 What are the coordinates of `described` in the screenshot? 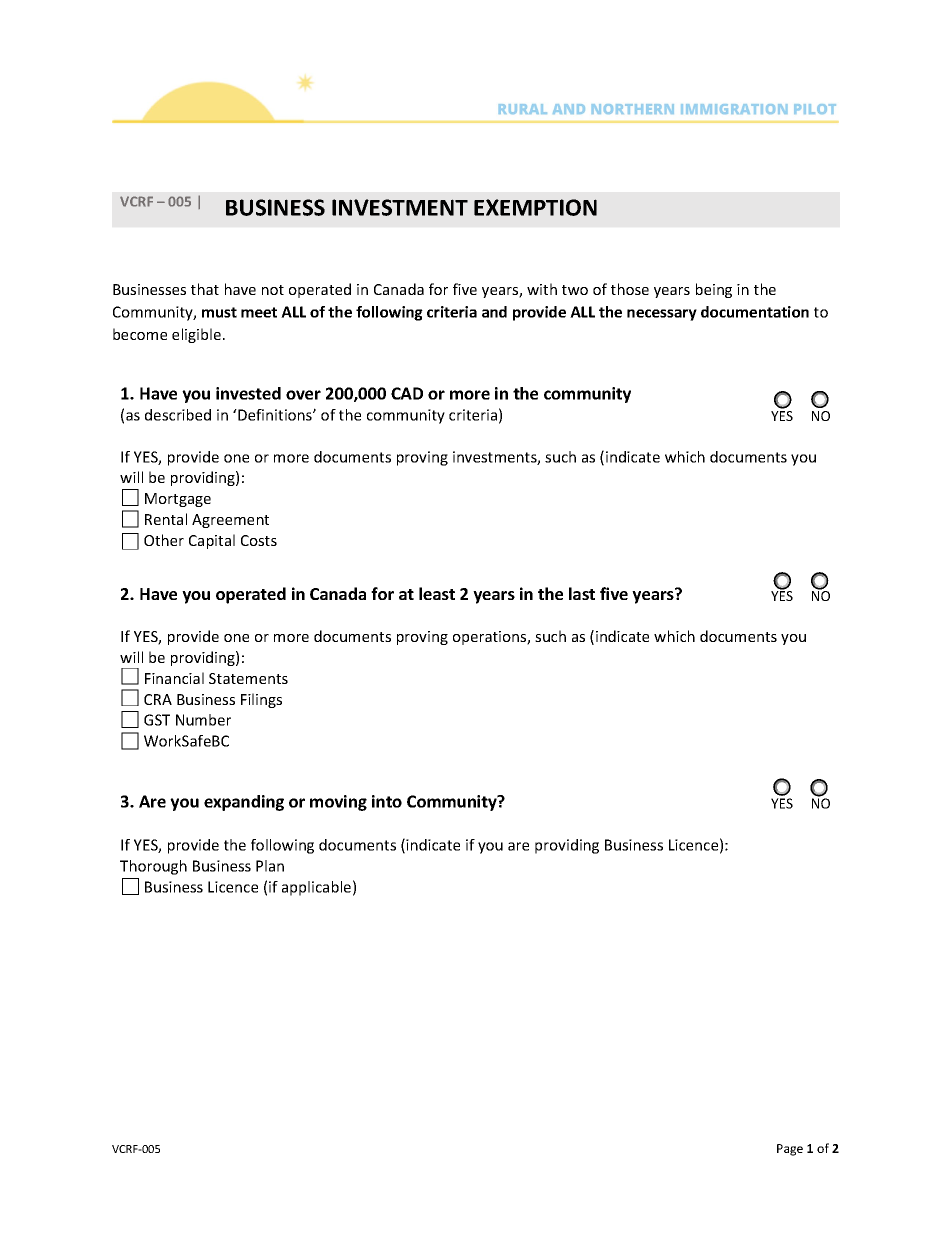 It's located at (178, 415).
